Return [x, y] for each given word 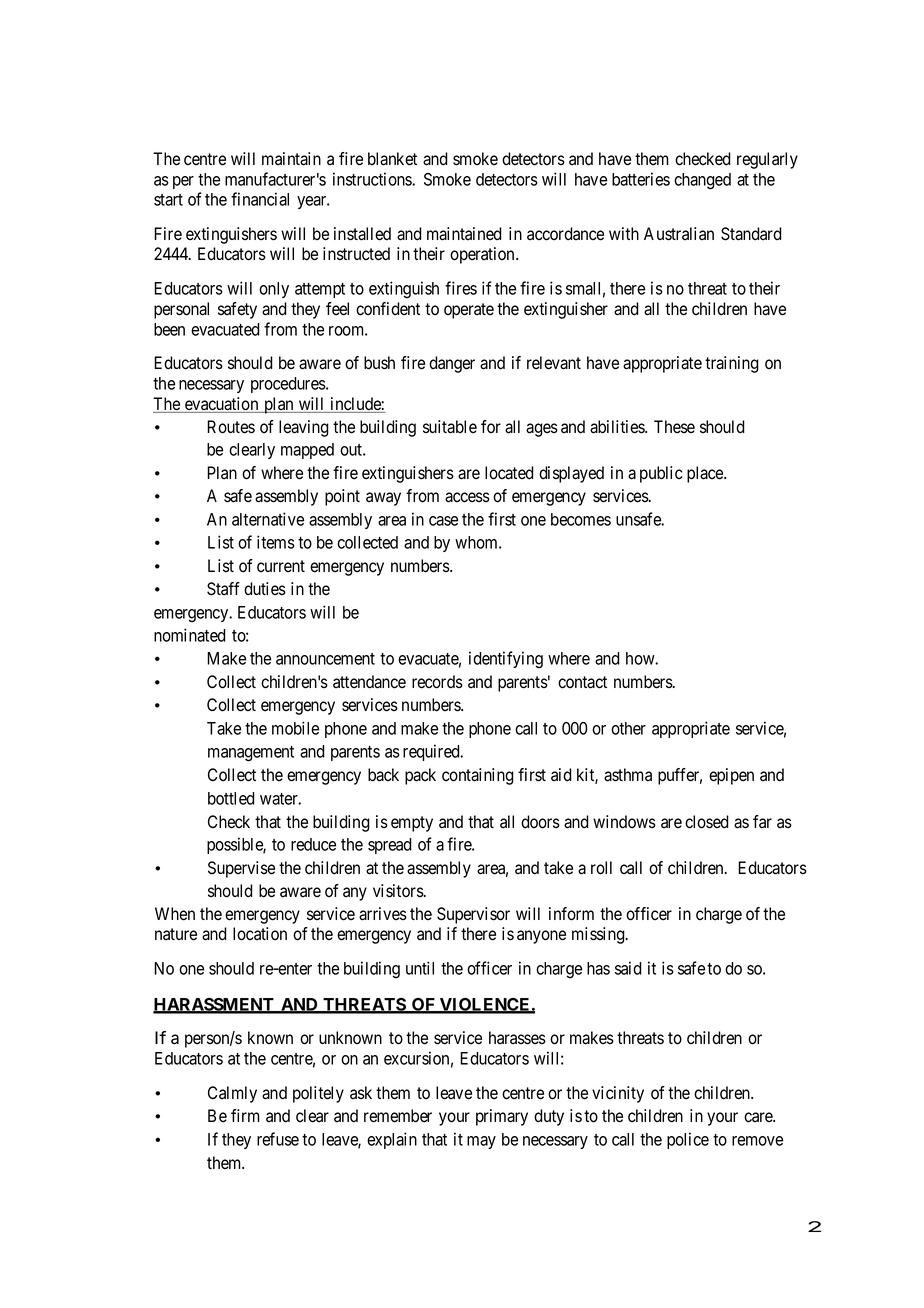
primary [502, 1117]
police [688, 1140]
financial [260, 199]
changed [702, 181]
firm [245, 1115]
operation [483, 255]
